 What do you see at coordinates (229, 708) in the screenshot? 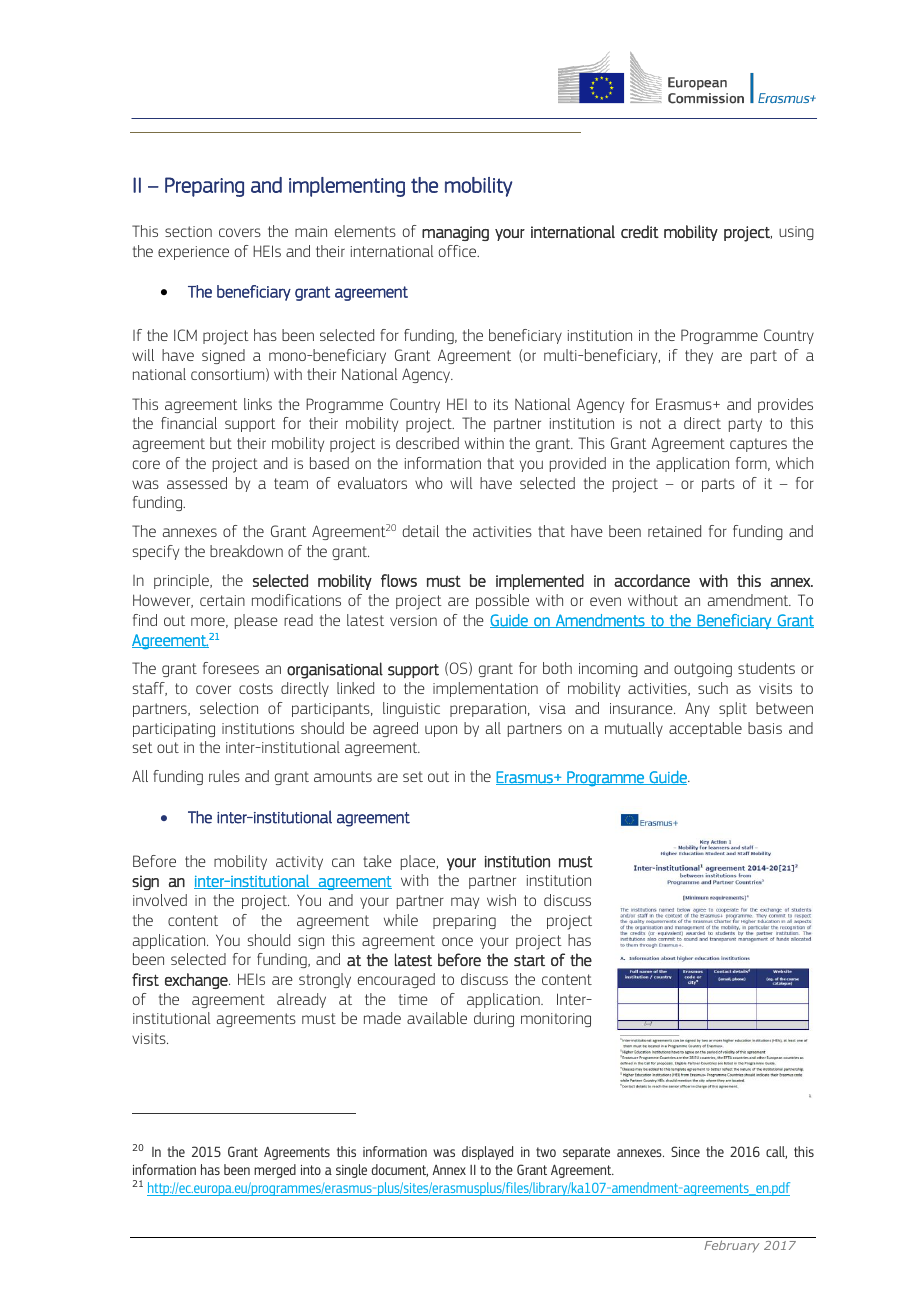
I see `selection` at bounding box center [229, 708].
